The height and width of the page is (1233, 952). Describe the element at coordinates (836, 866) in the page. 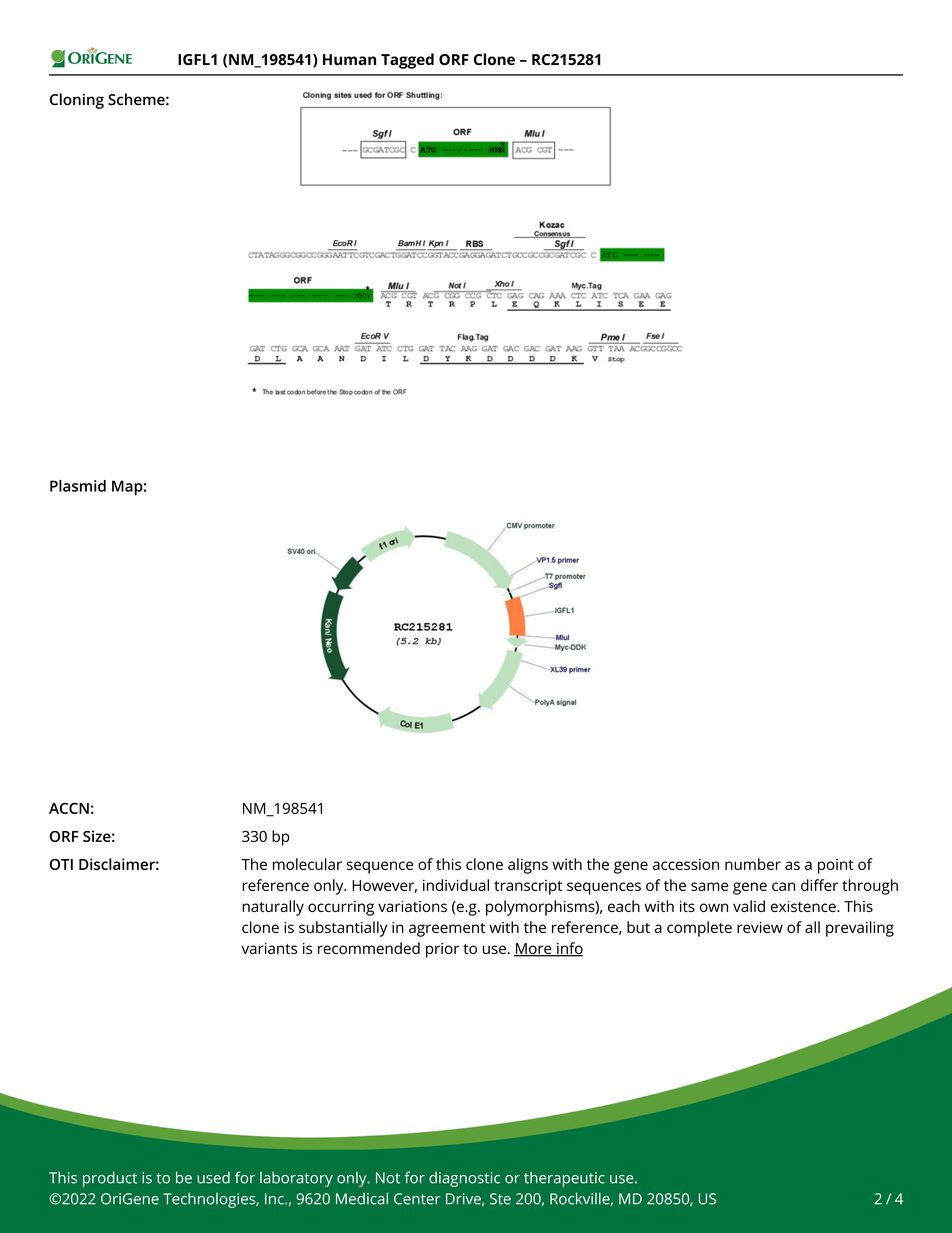

I see `point` at that location.
